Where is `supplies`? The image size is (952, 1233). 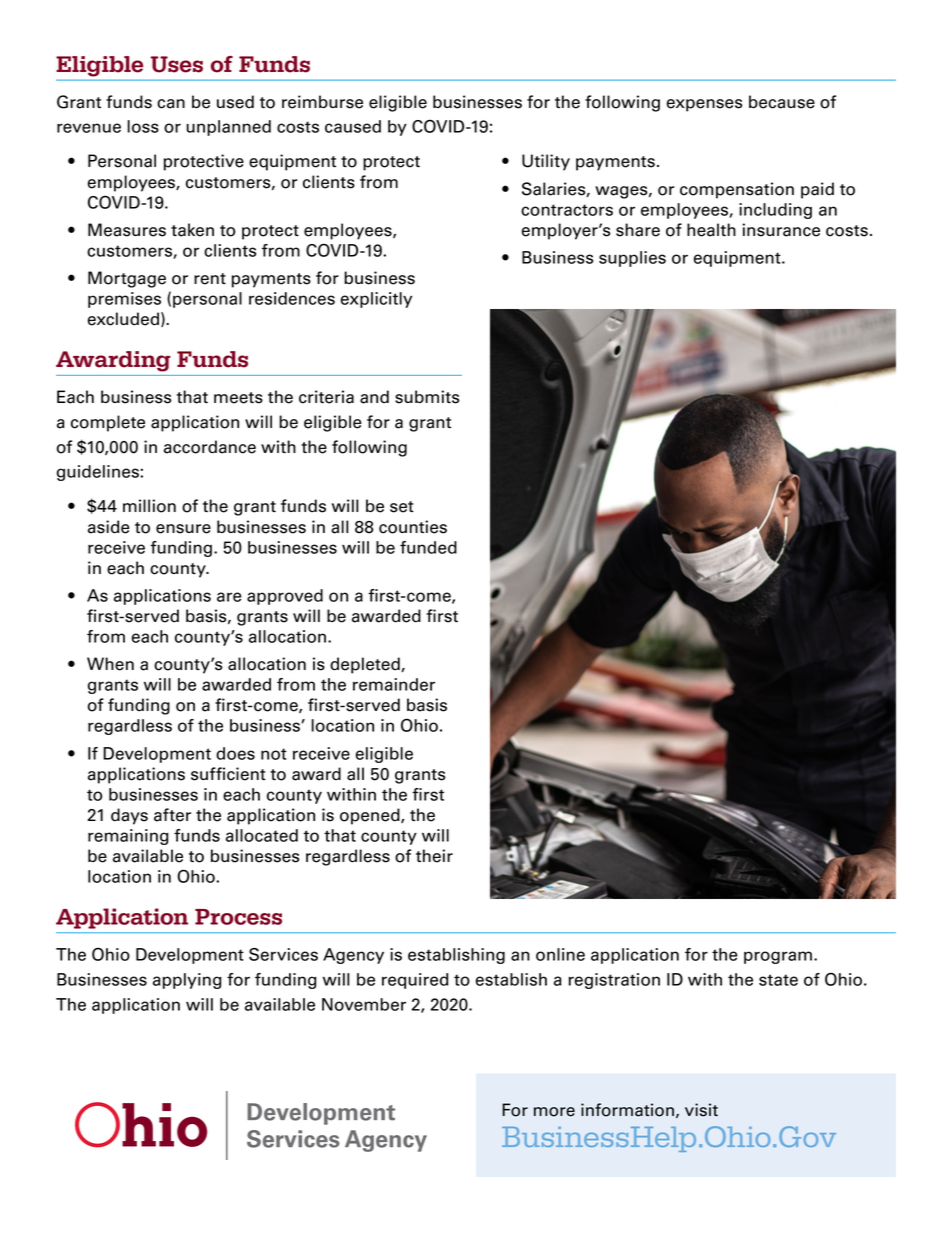
supplies is located at coordinates (632, 259).
